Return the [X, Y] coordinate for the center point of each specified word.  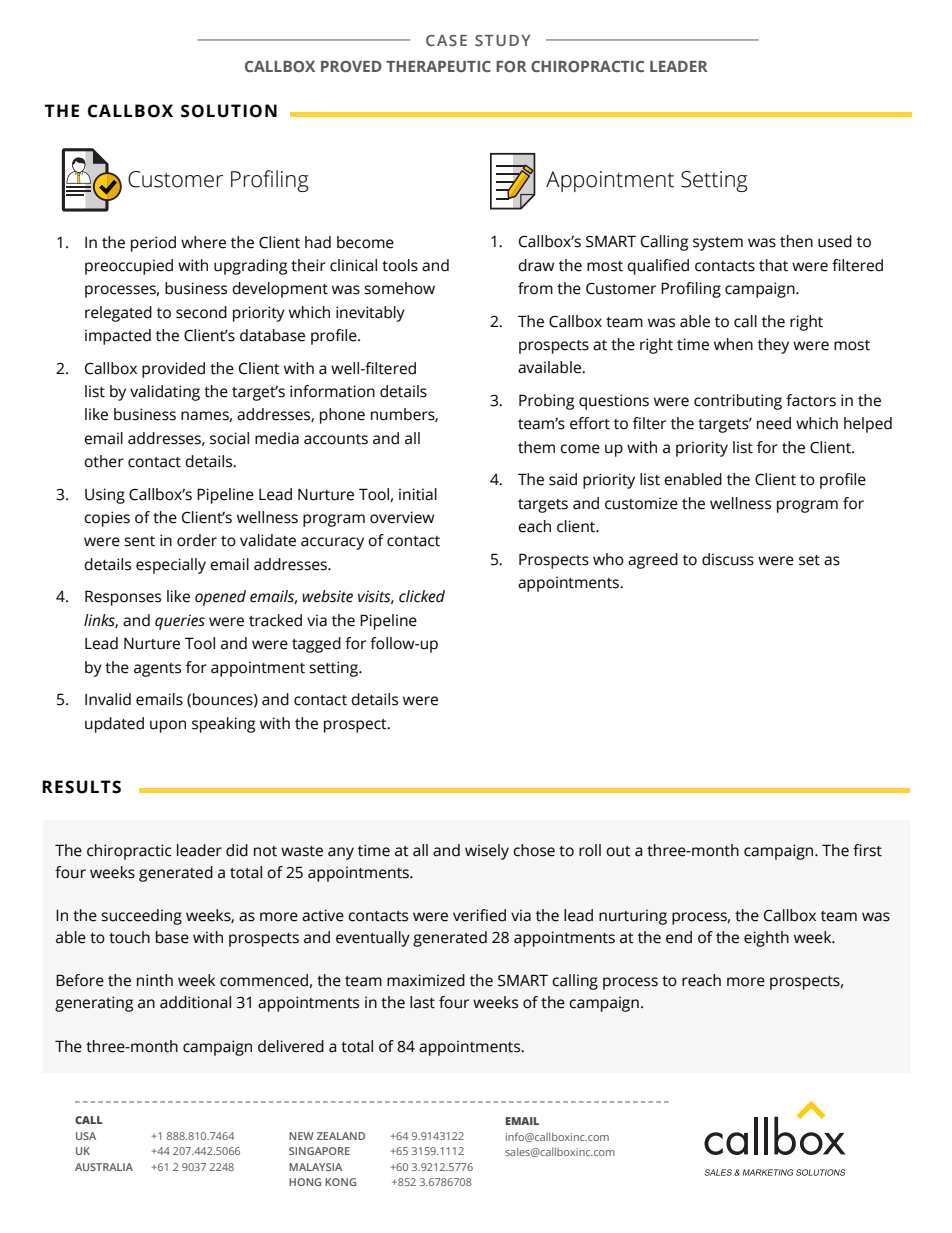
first [867, 850]
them [536, 447]
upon [168, 726]
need [774, 423]
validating [165, 393]
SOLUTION [229, 111]
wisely [487, 852]
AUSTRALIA [104, 1167]
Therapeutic [438, 66]
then [796, 241]
